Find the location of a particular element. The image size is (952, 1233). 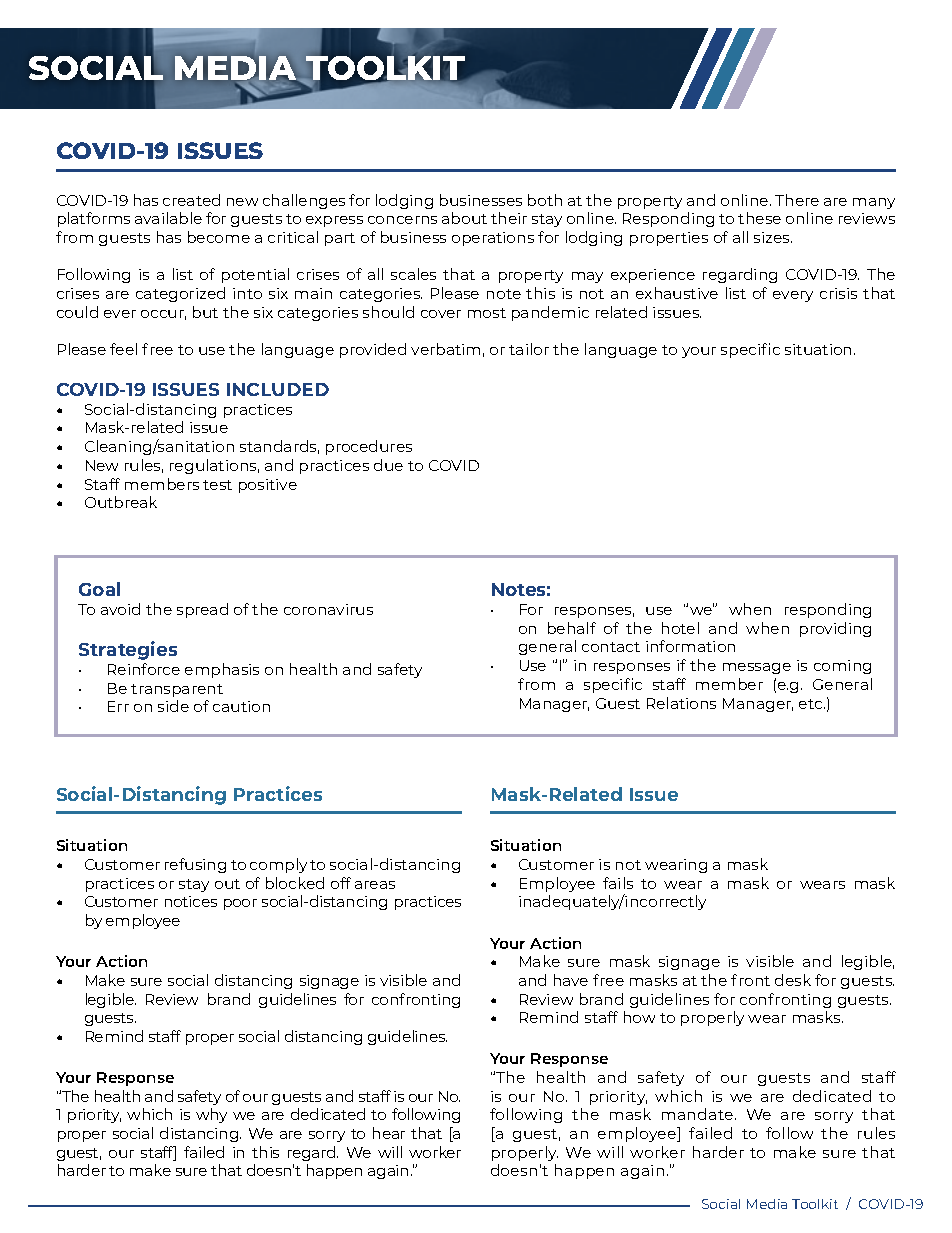

about is located at coordinates (464, 218).
